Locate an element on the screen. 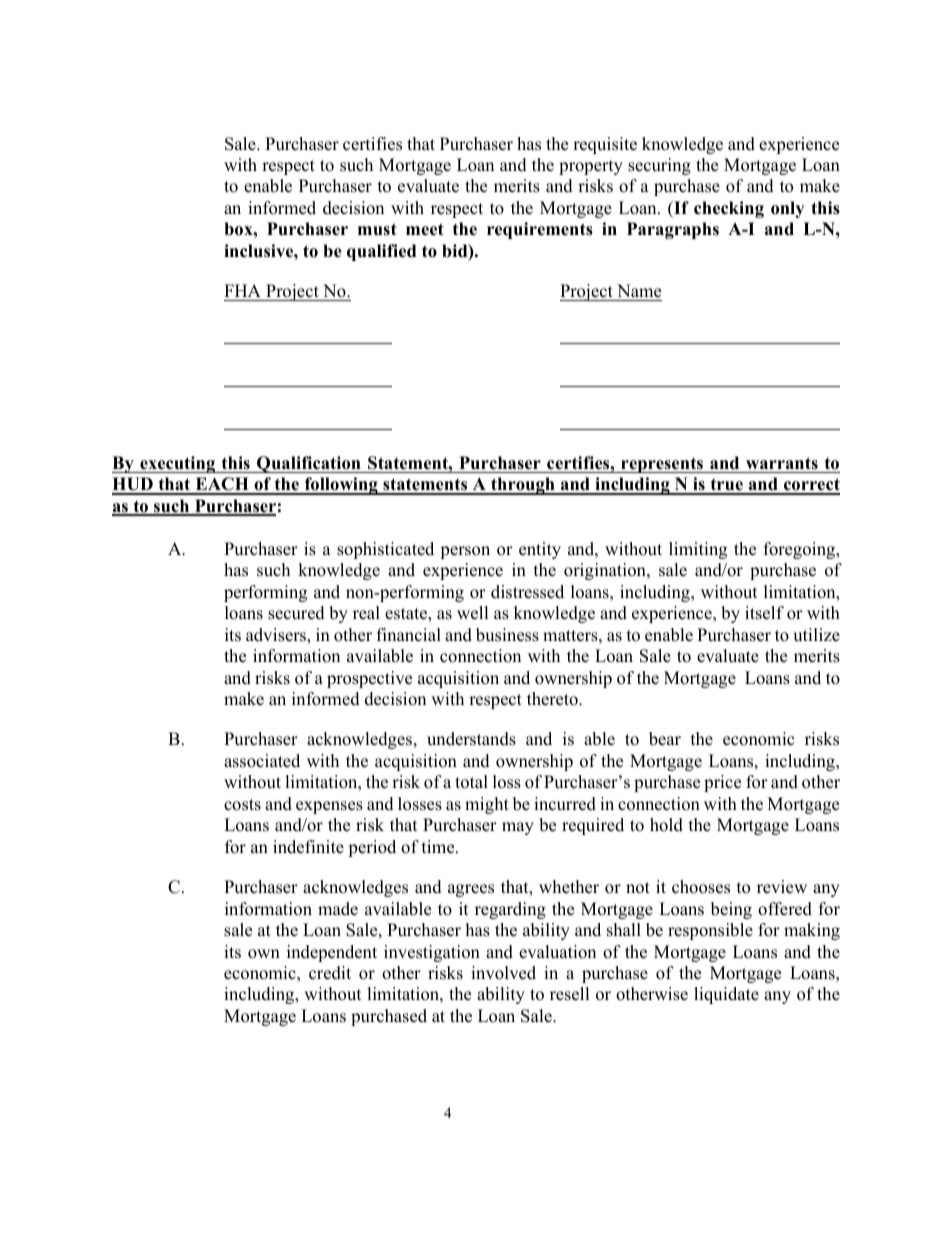 The height and width of the screenshot is (1233, 952). associated is located at coordinates (262, 761).
